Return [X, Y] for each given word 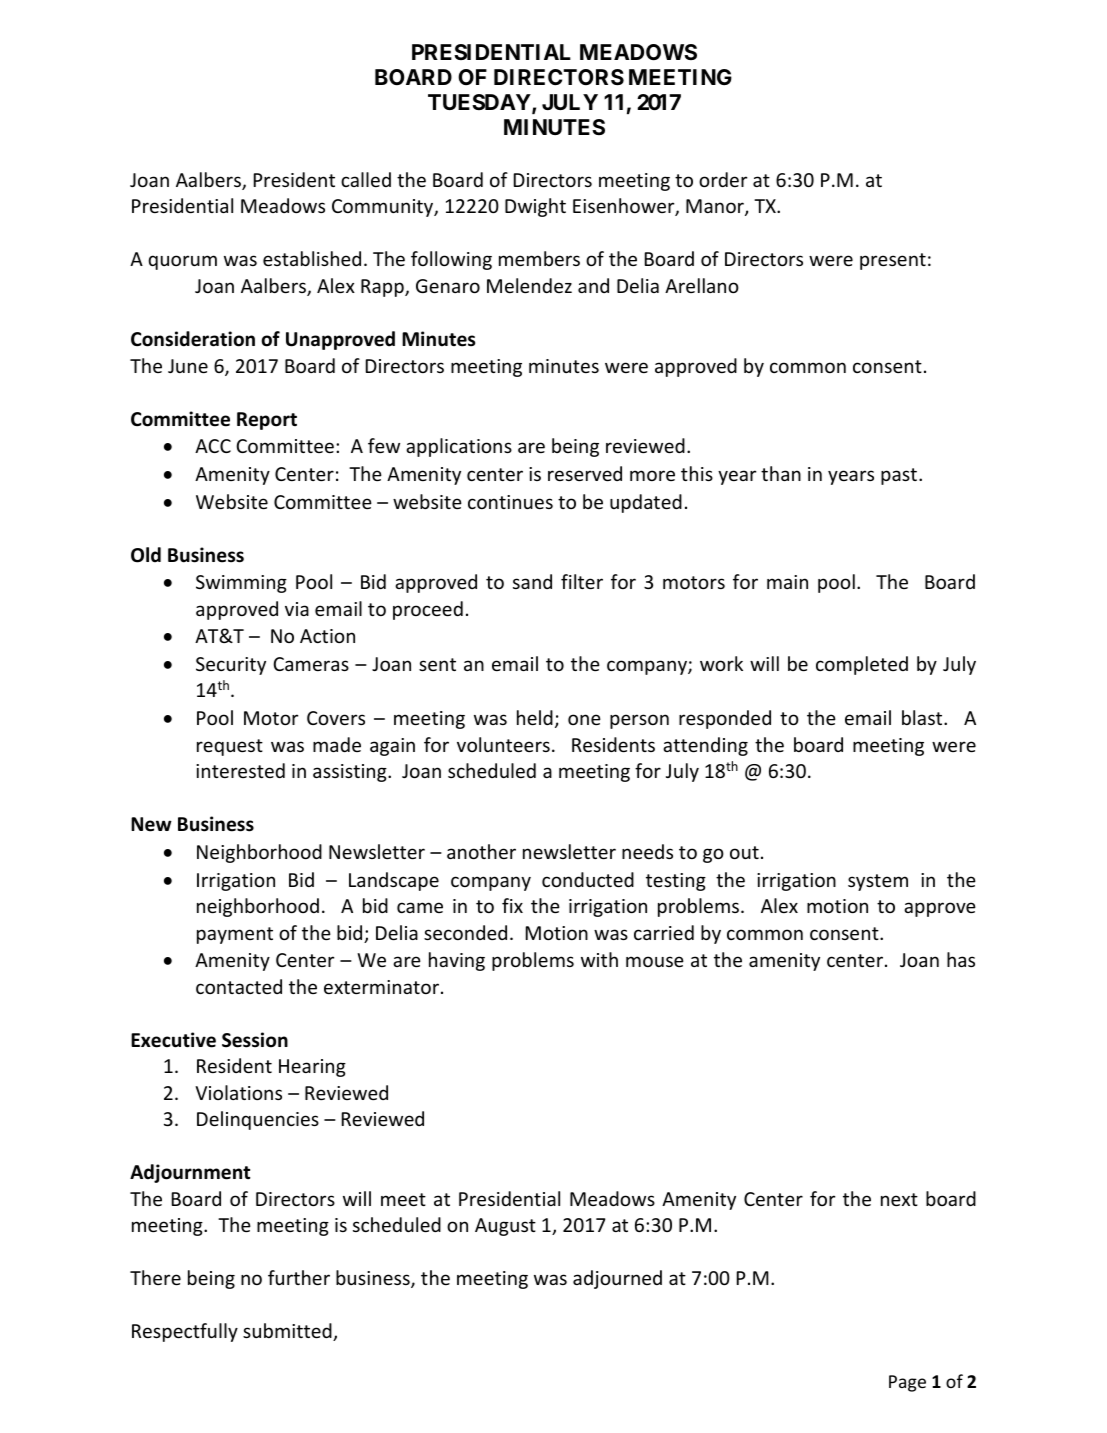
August [505, 1227]
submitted [288, 1332]
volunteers [503, 744]
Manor [716, 207]
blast [923, 717]
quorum [182, 262]
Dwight [535, 207]
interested [240, 770]
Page [907, 1383]
